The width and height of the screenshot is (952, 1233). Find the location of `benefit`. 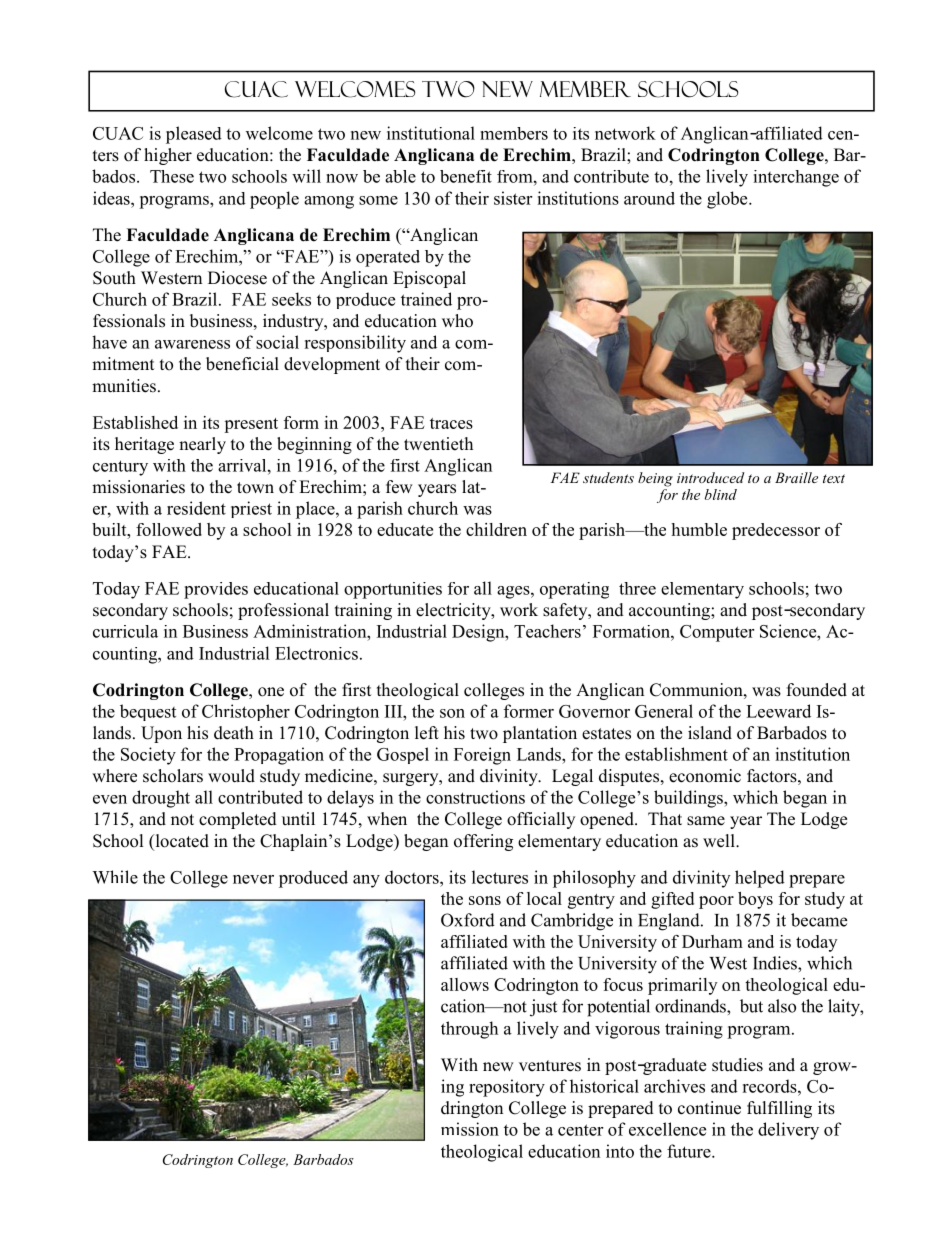

benefit is located at coordinates (466, 176).
